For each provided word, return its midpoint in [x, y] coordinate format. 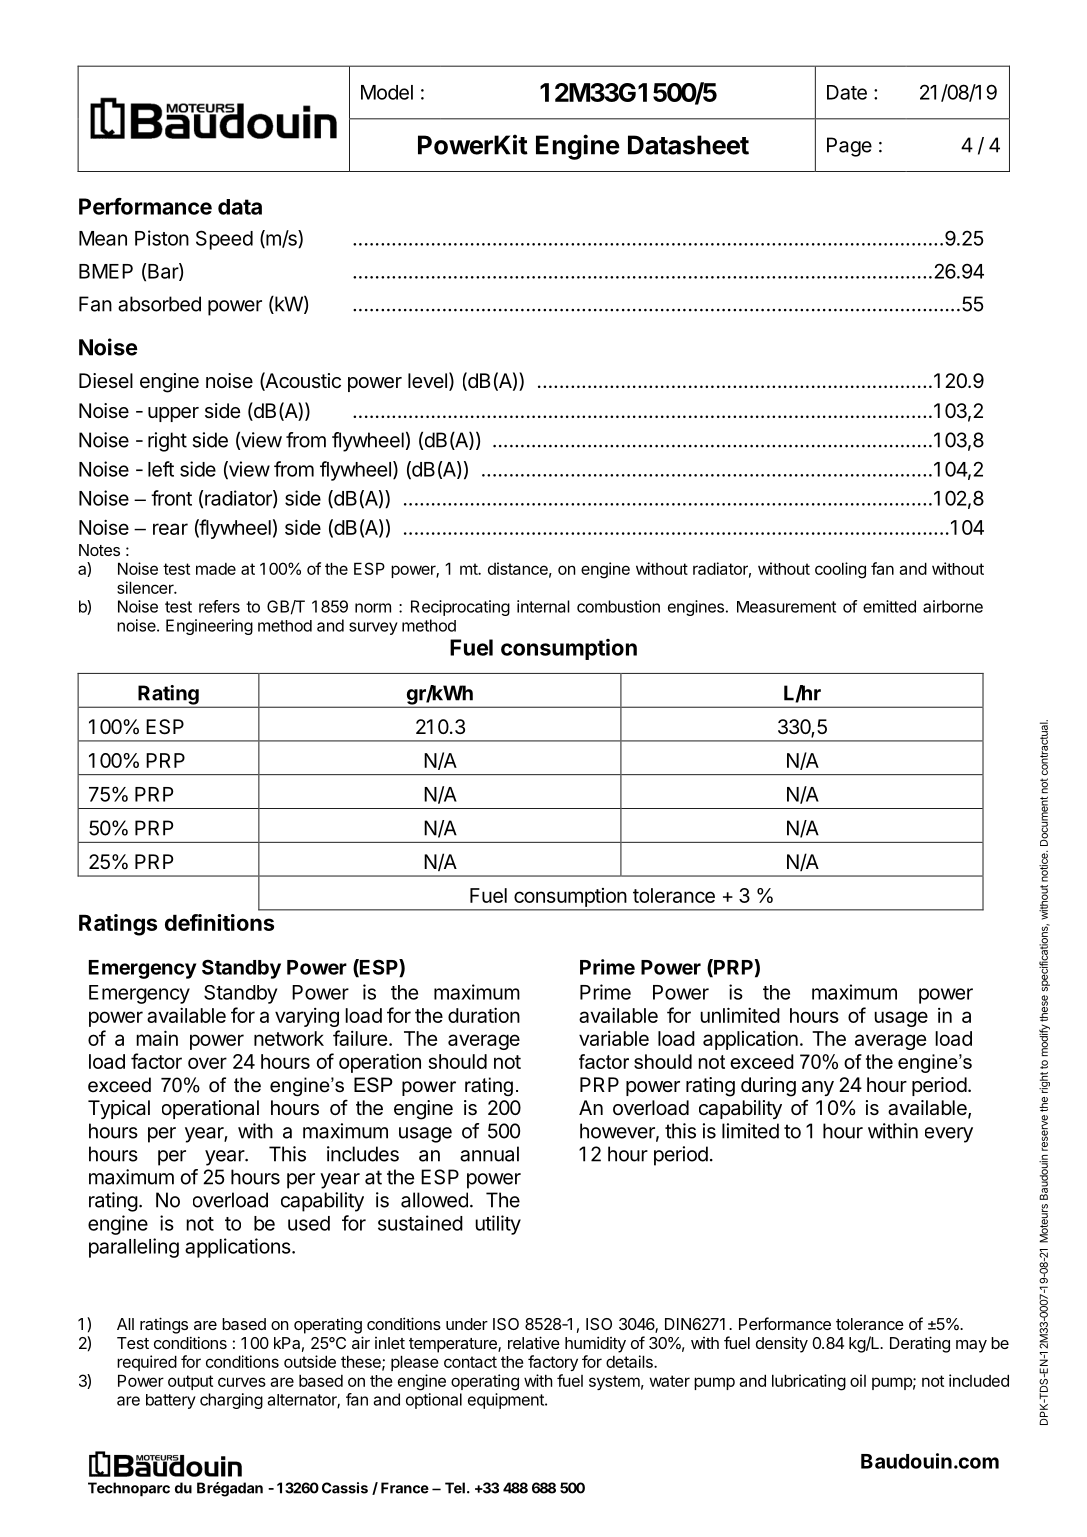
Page [849, 147]
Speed [224, 240]
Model [387, 92]
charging [231, 1401]
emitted [889, 606]
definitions [219, 922]
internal [543, 606]
